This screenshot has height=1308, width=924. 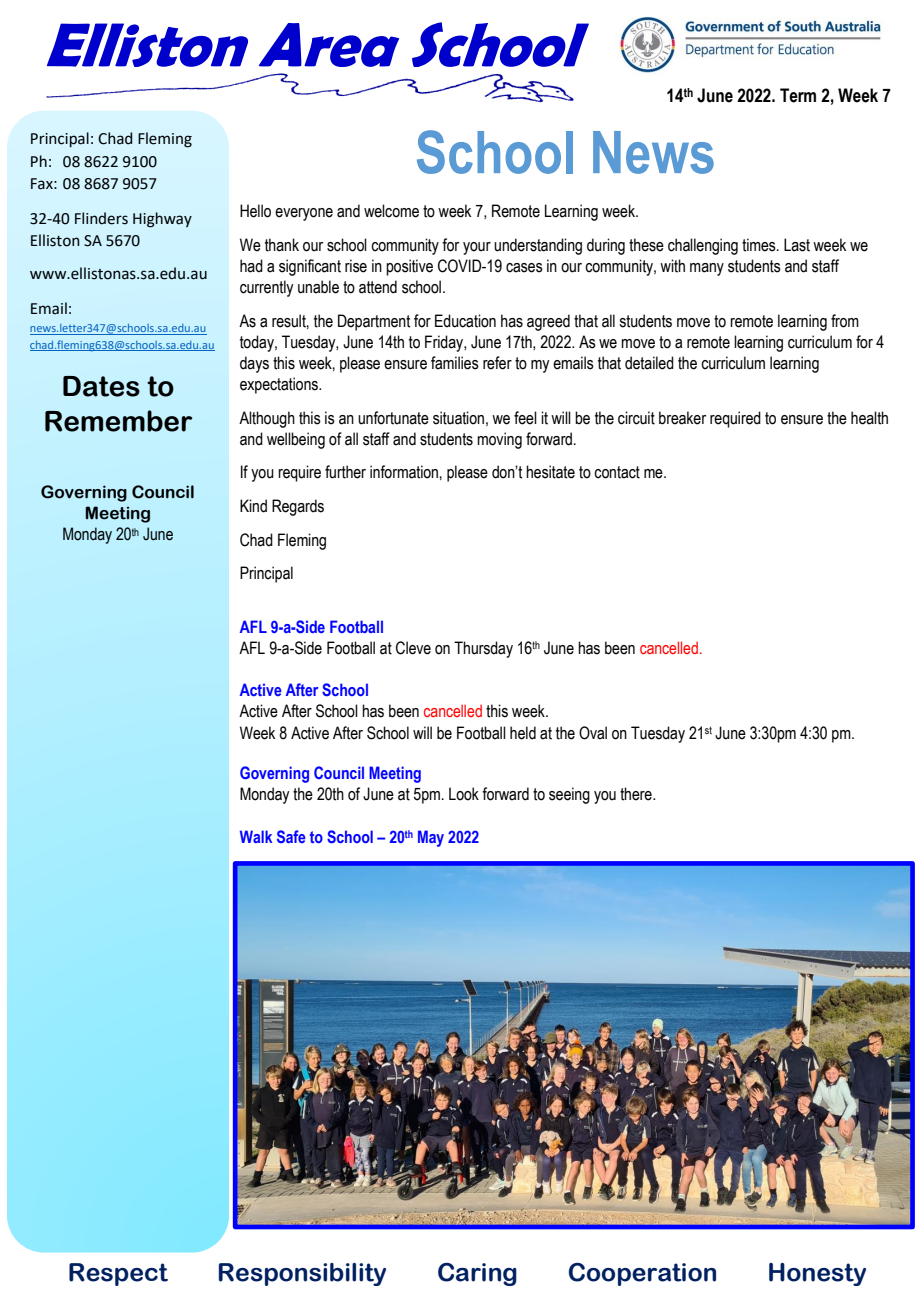 What do you see at coordinates (118, 1274) in the screenshot?
I see `Respect` at bounding box center [118, 1274].
